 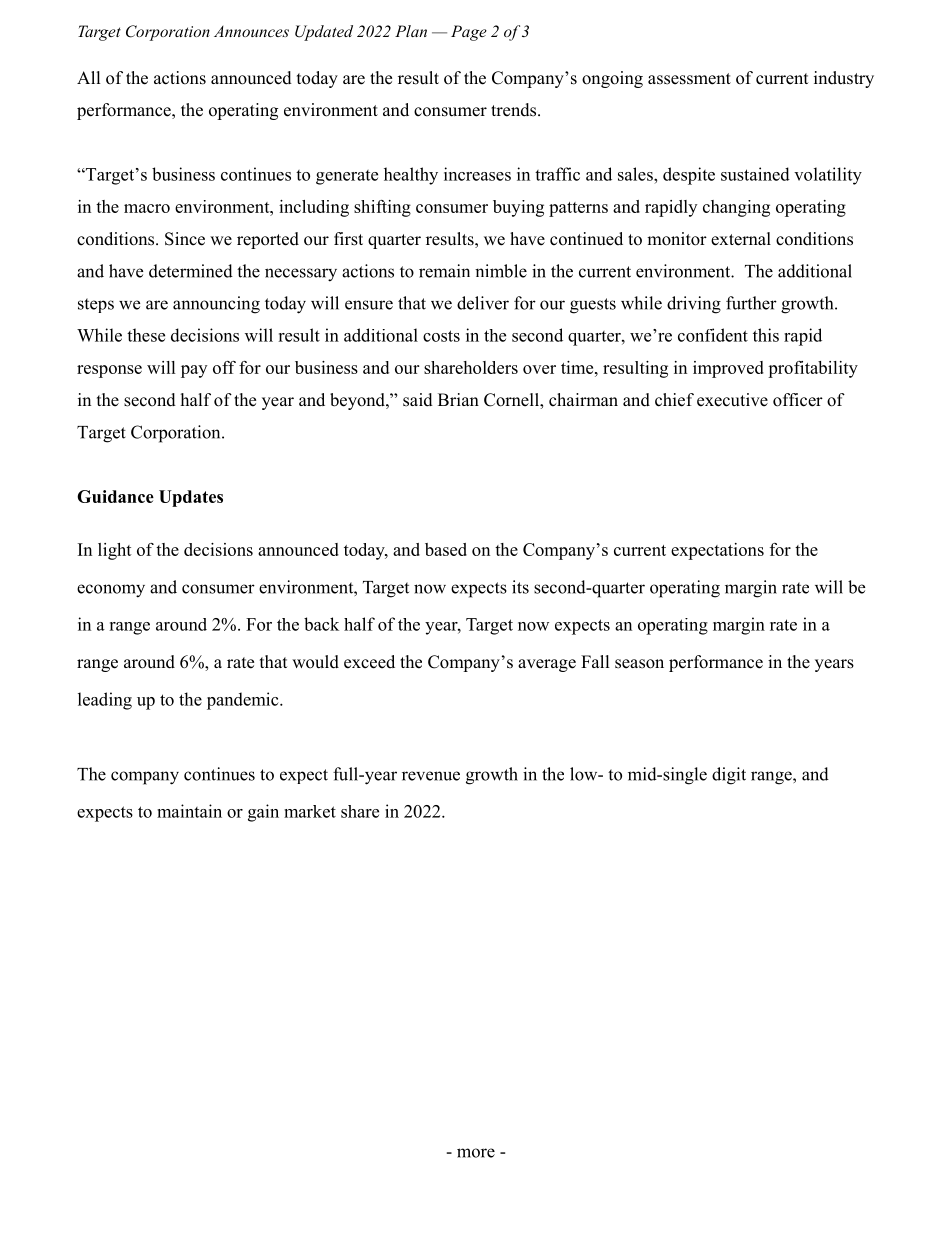 I want to click on assessment, so click(x=689, y=79).
